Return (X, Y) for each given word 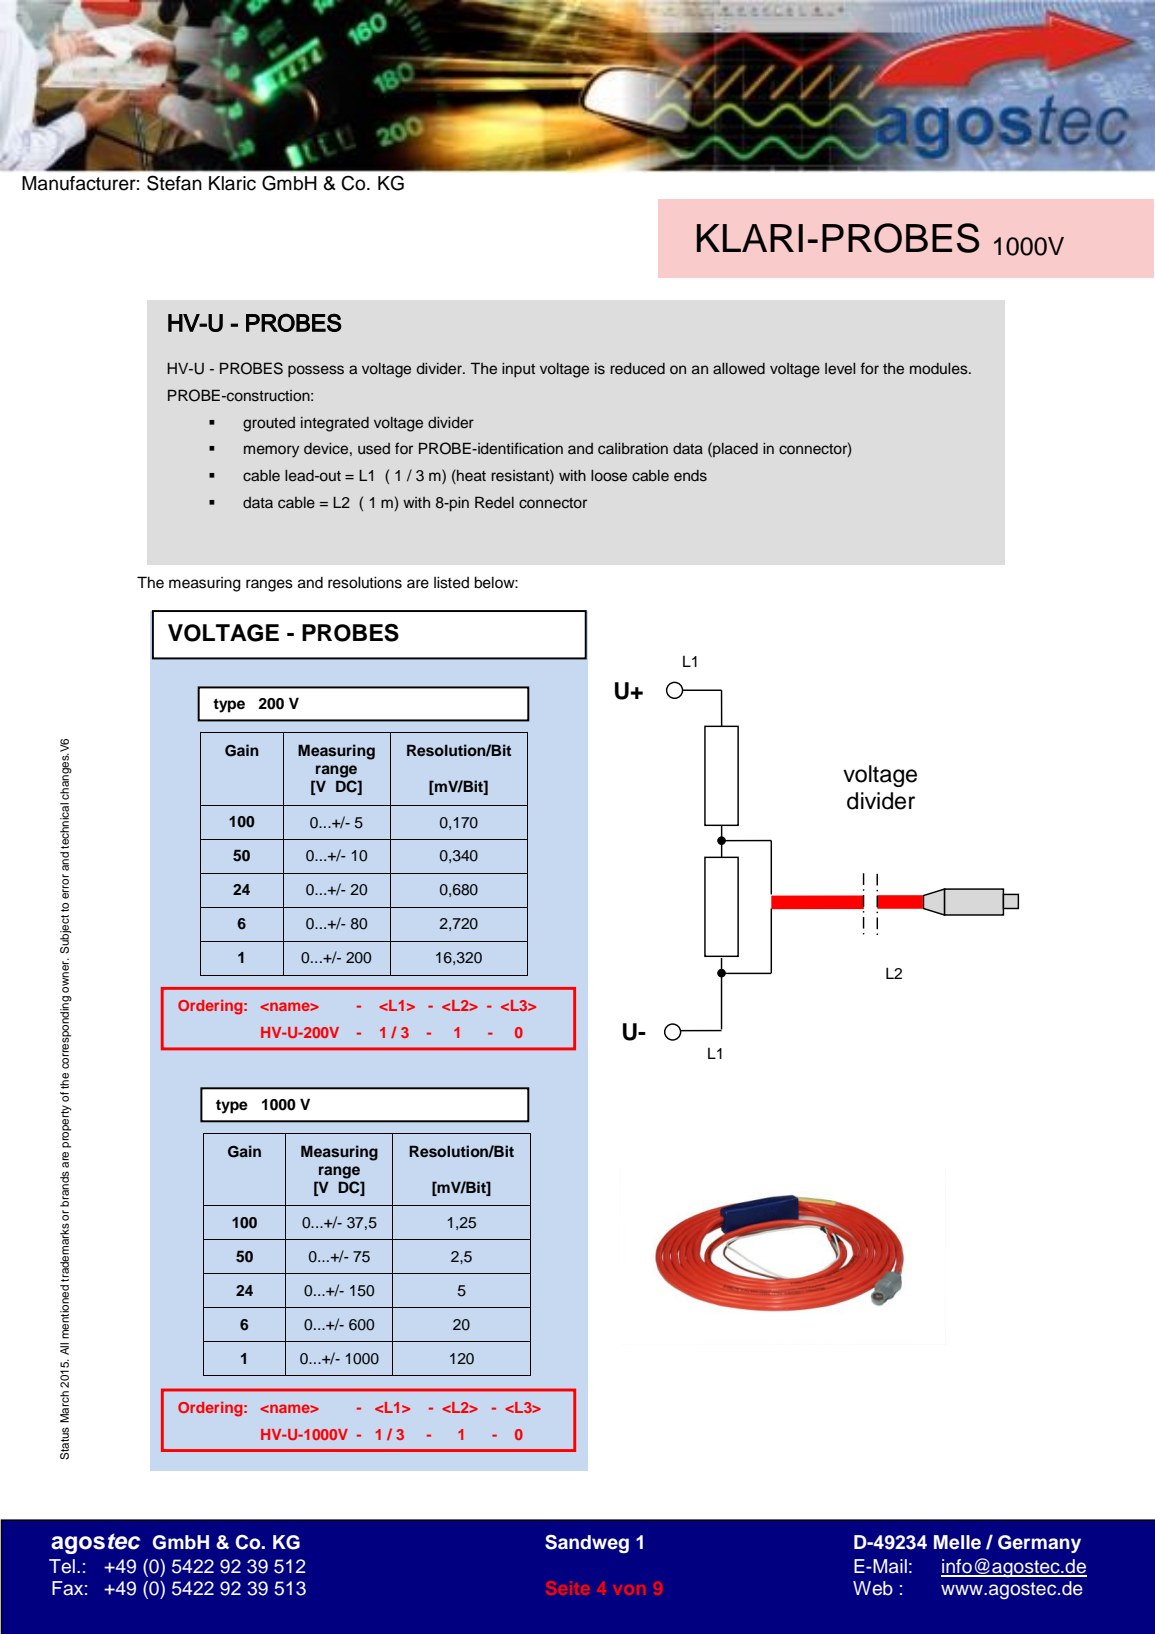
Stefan (174, 183)
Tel (62, 1566)
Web (873, 1588)
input (518, 370)
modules (940, 369)
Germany (1039, 1544)
